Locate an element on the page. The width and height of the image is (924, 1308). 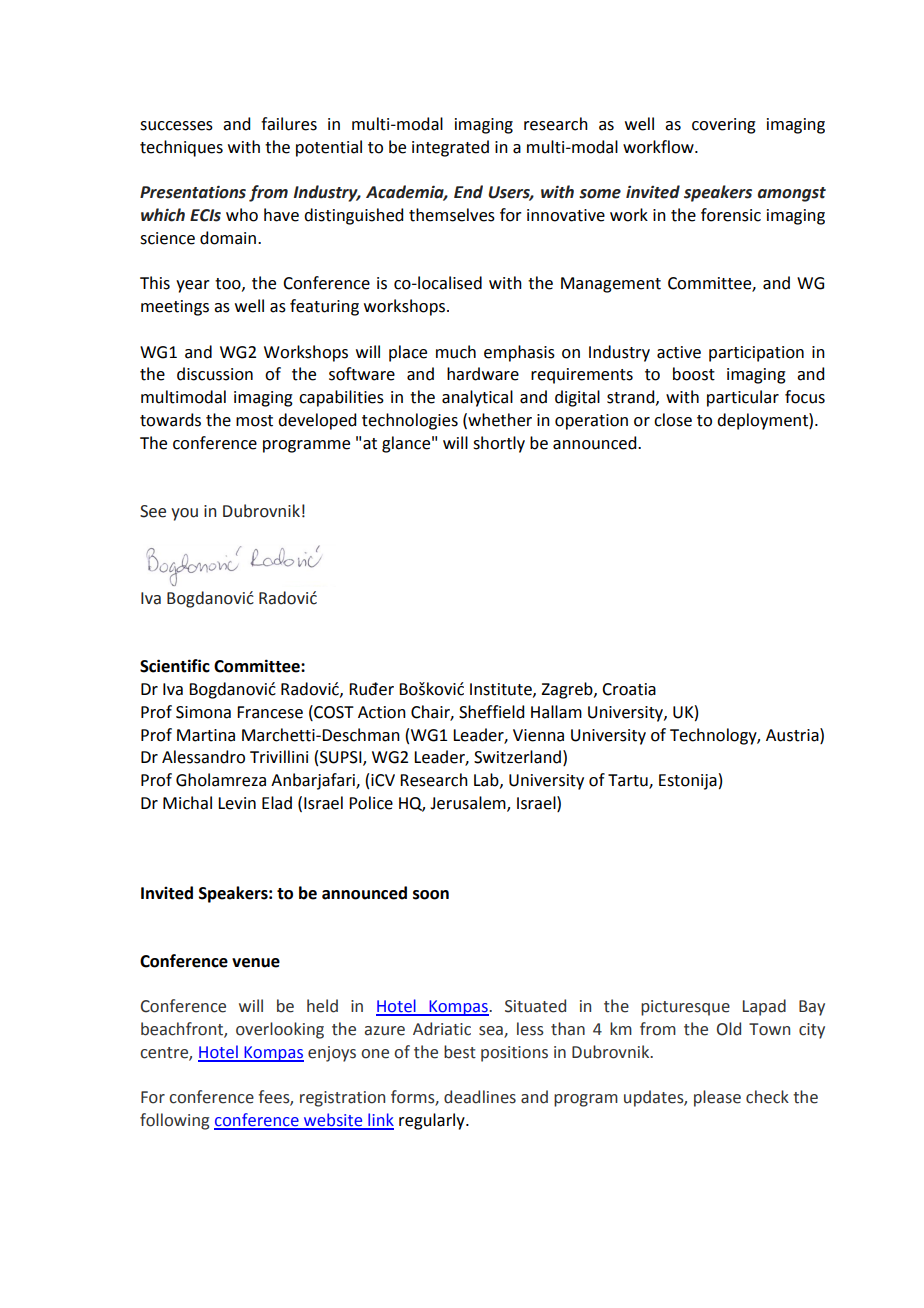
discussion is located at coordinates (215, 374).
